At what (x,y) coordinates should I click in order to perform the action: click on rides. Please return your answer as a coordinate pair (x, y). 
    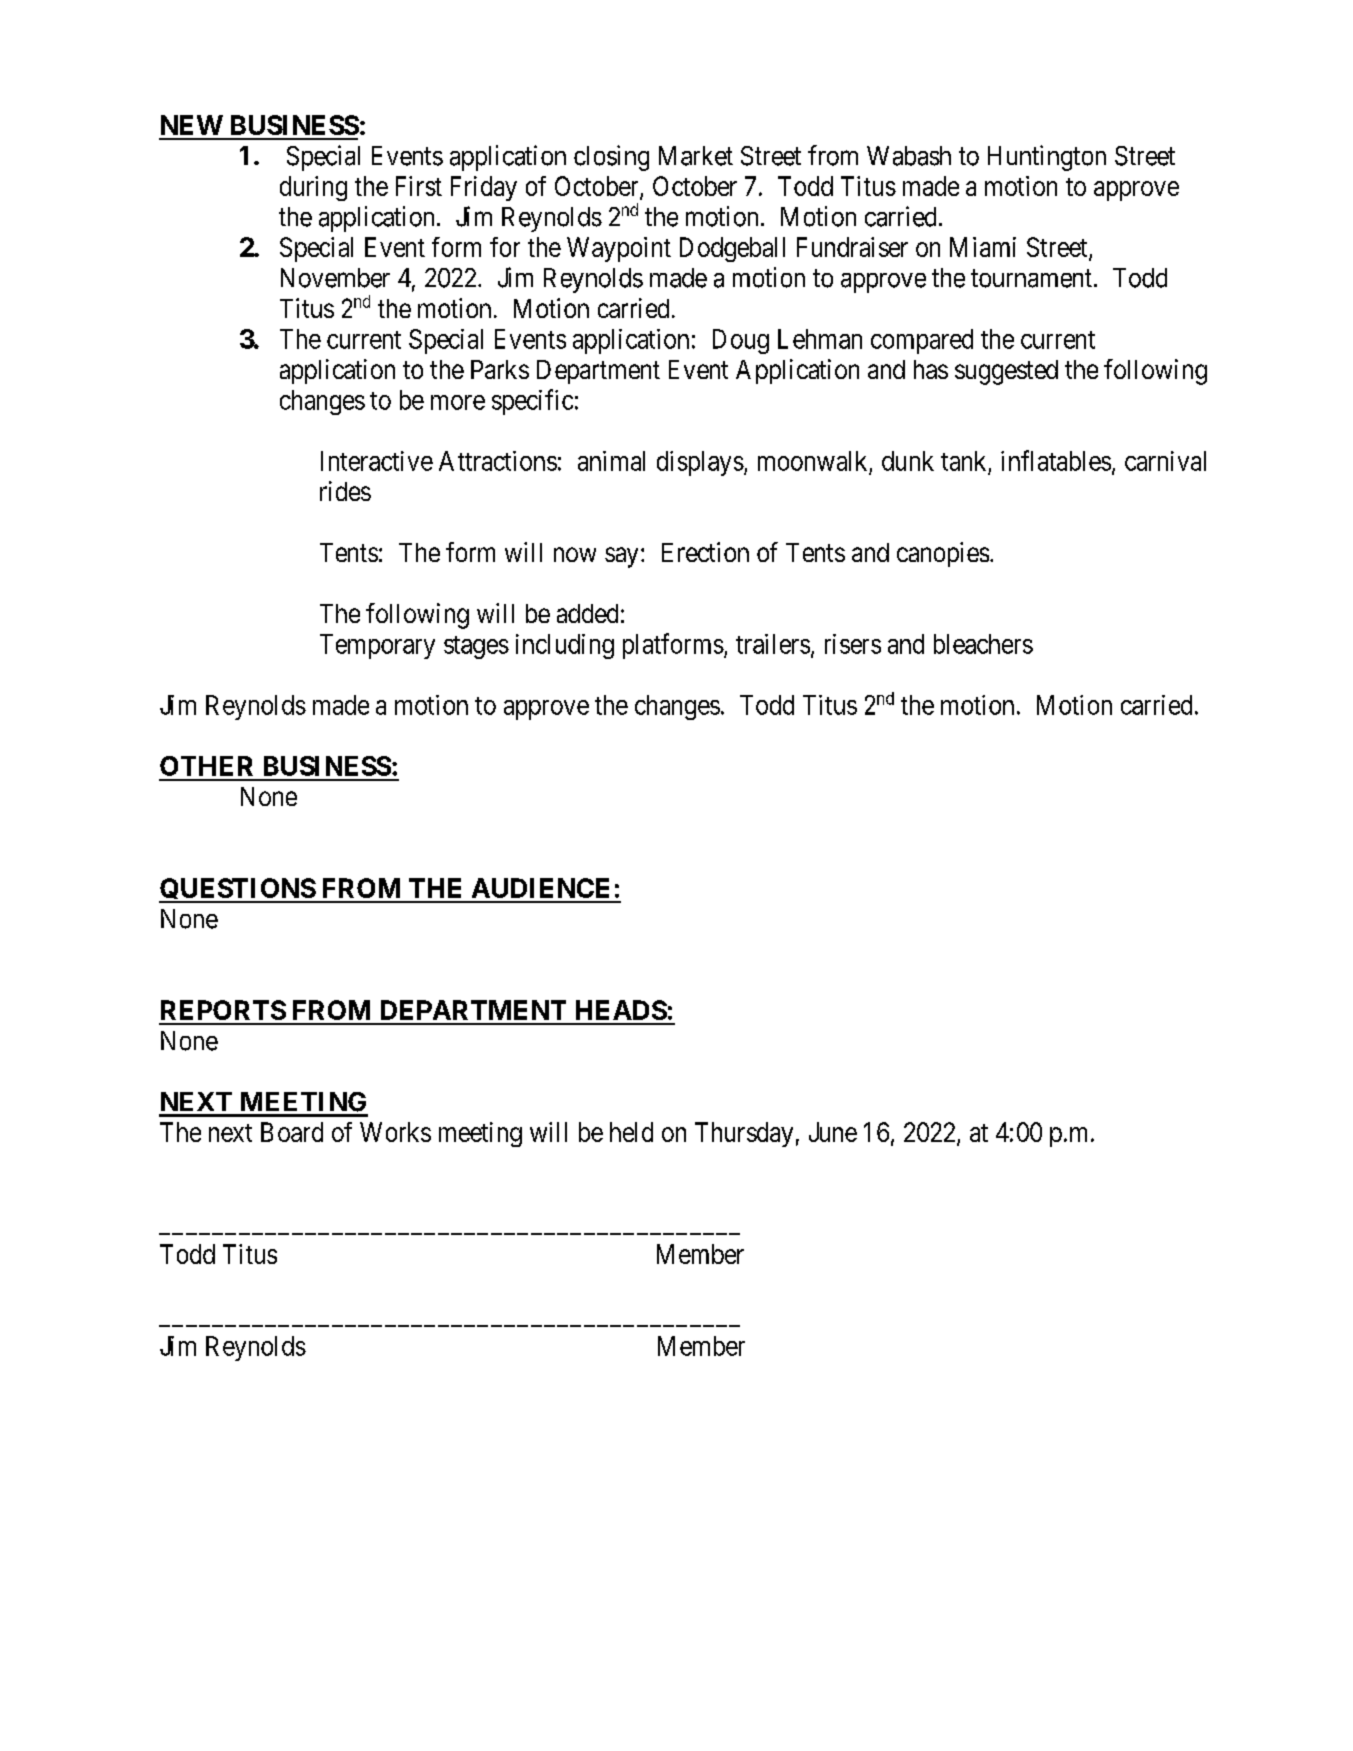
    Looking at the image, I should click on (345, 491).
